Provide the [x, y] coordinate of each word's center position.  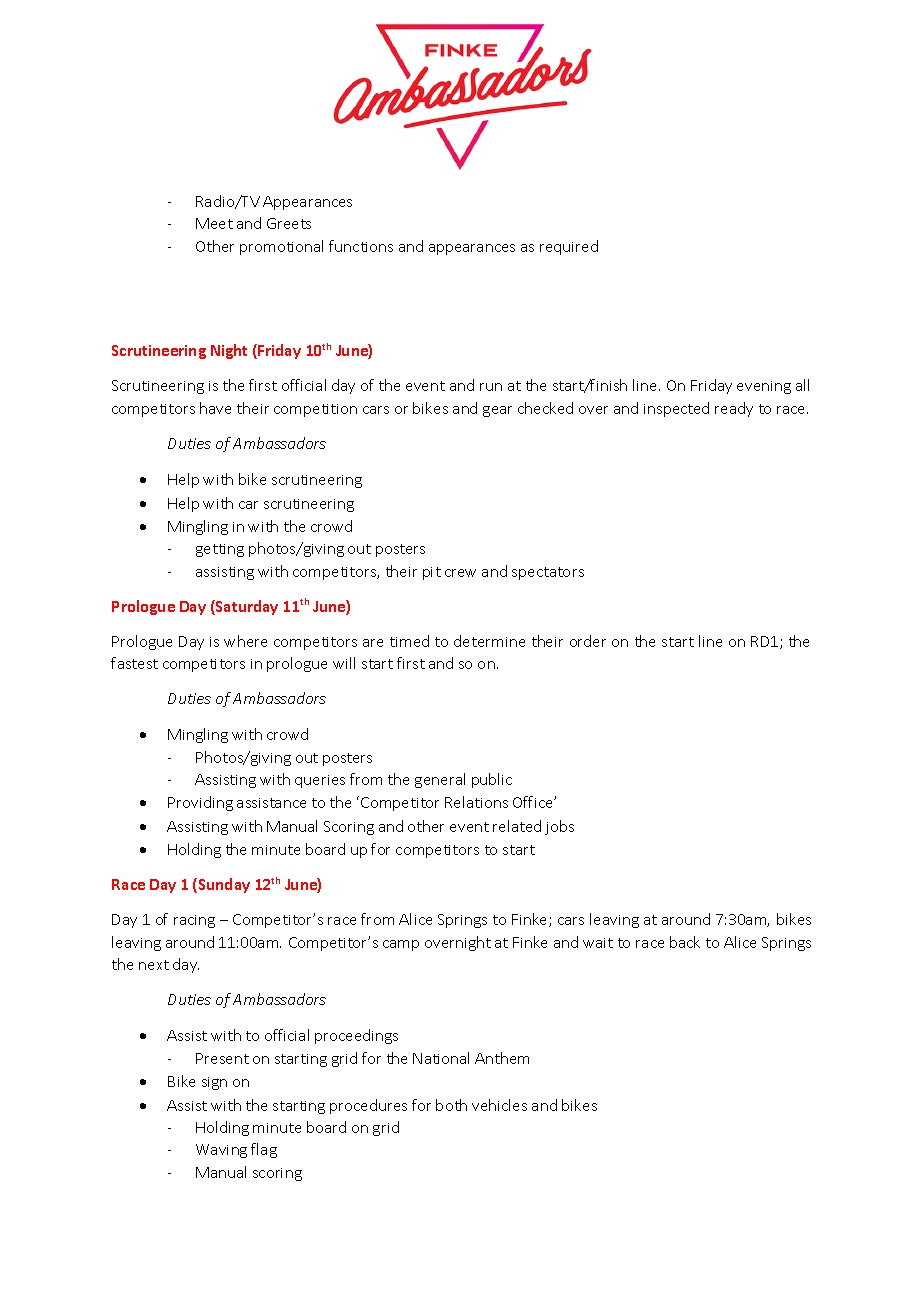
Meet [214, 223]
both [451, 1105]
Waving [221, 1151]
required [569, 247]
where [245, 641]
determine [489, 641]
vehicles [499, 1105]
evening [764, 387]
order [588, 641]
